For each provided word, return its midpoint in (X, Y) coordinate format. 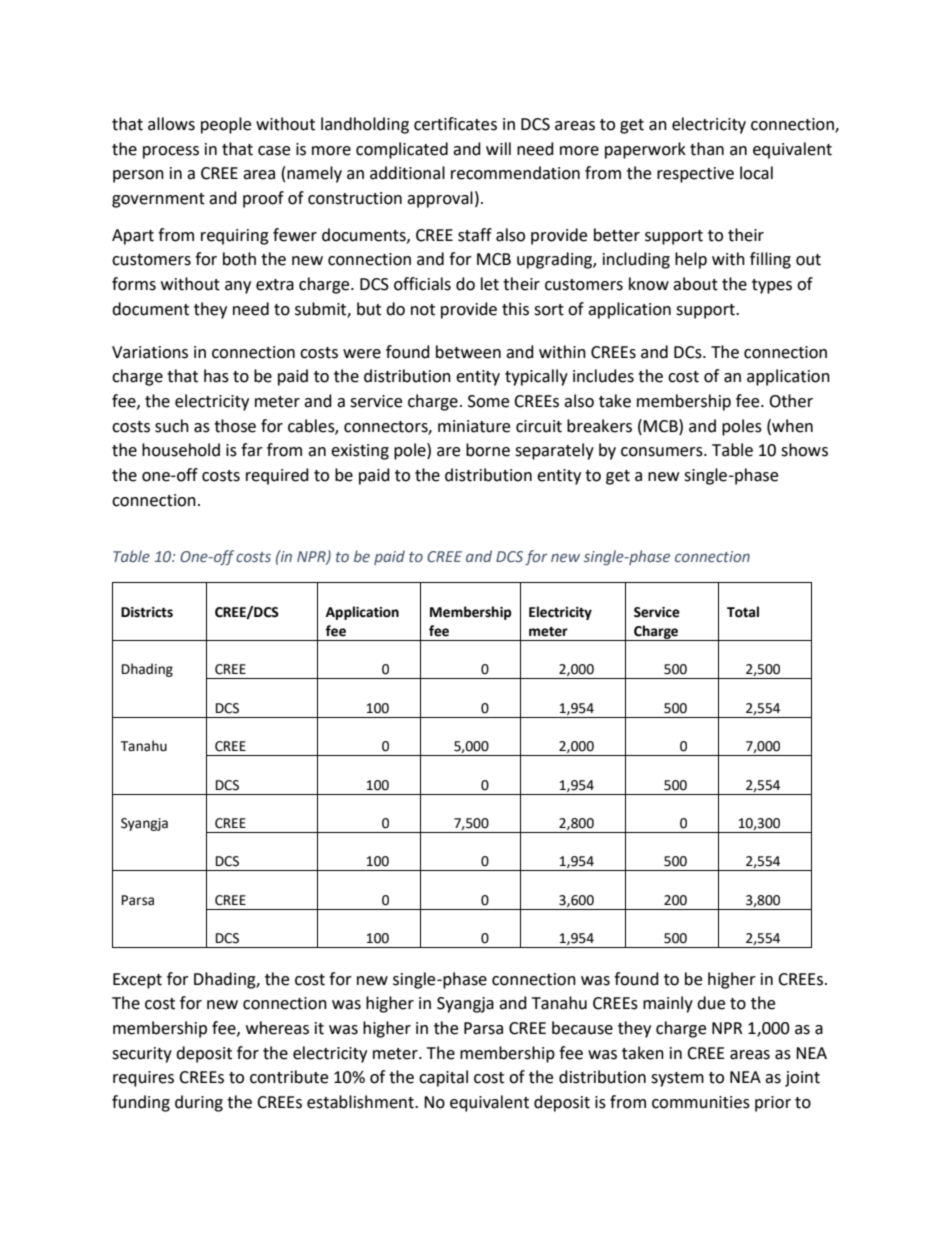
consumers (663, 452)
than (707, 149)
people (226, 125)
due (711, 1003)
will (498, 148)
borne (488, 450)
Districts (147, 612)
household (181, 450)
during (199, 1103)
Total (743, 612)
